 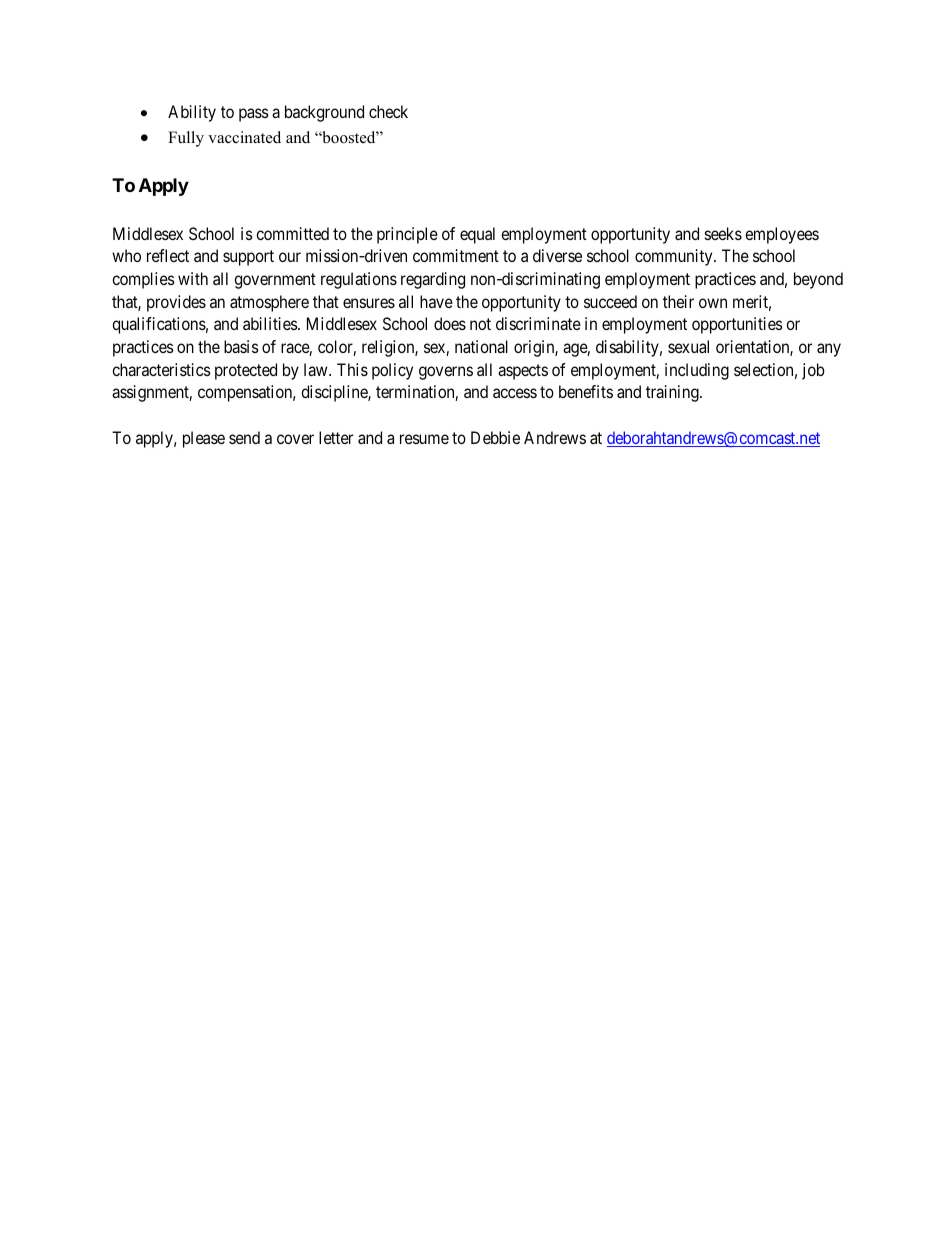 I want to click on beyond, so click(x=818, y=280).
